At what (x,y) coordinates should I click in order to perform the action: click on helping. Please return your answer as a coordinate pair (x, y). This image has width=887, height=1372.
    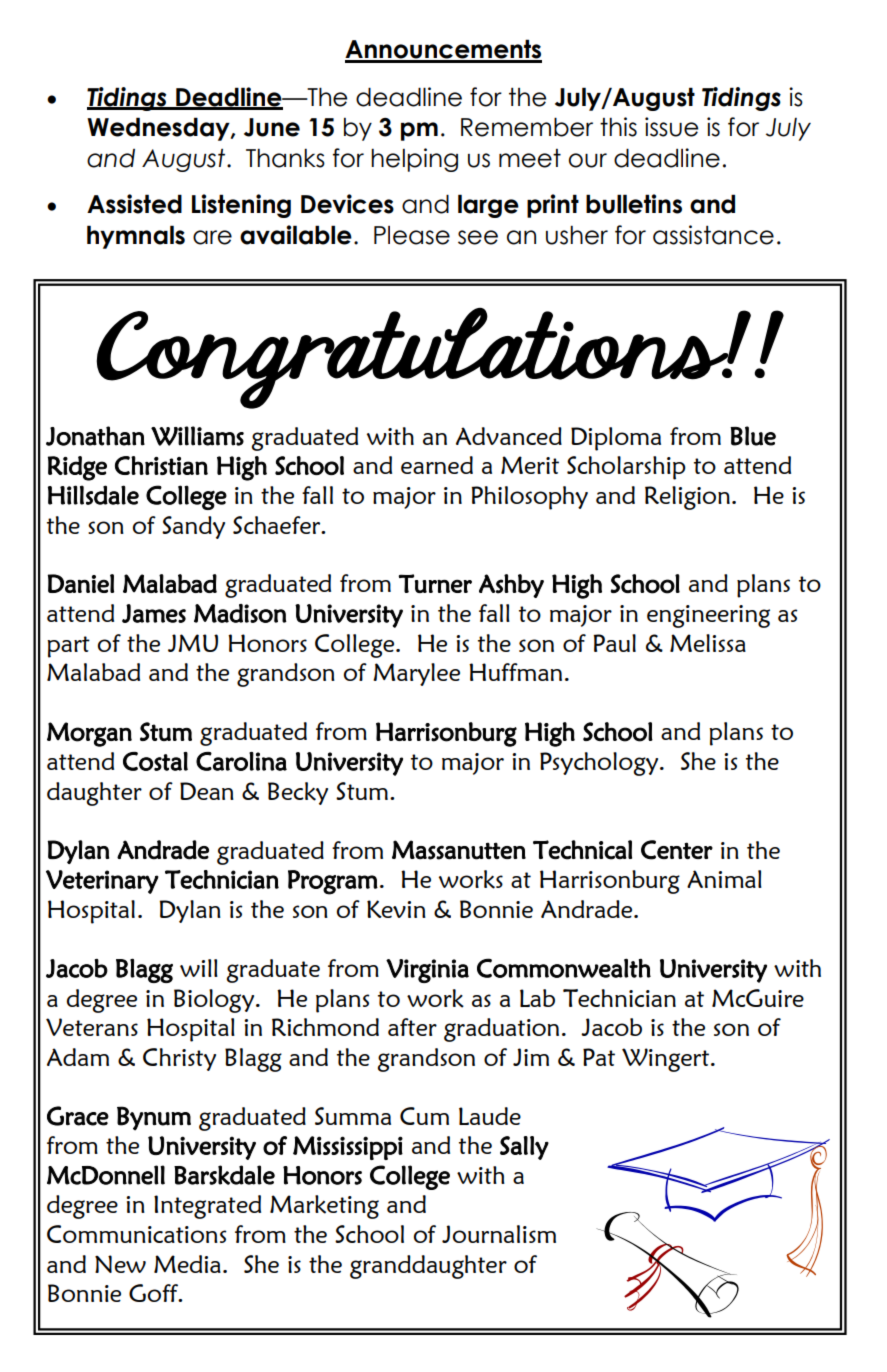
    Looking at the image, I should click on (414, 160).
